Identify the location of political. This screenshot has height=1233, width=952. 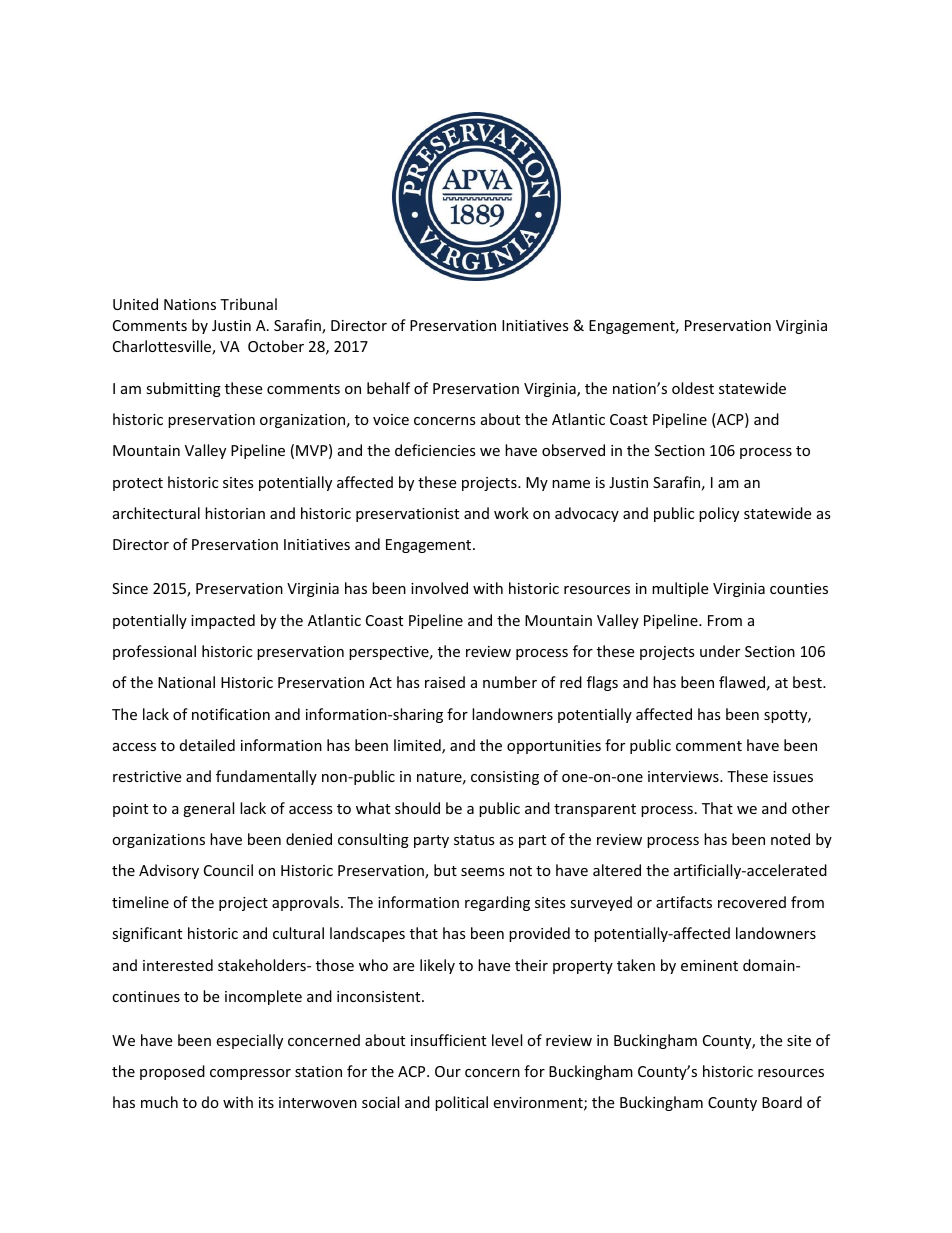
(461, 1103).
